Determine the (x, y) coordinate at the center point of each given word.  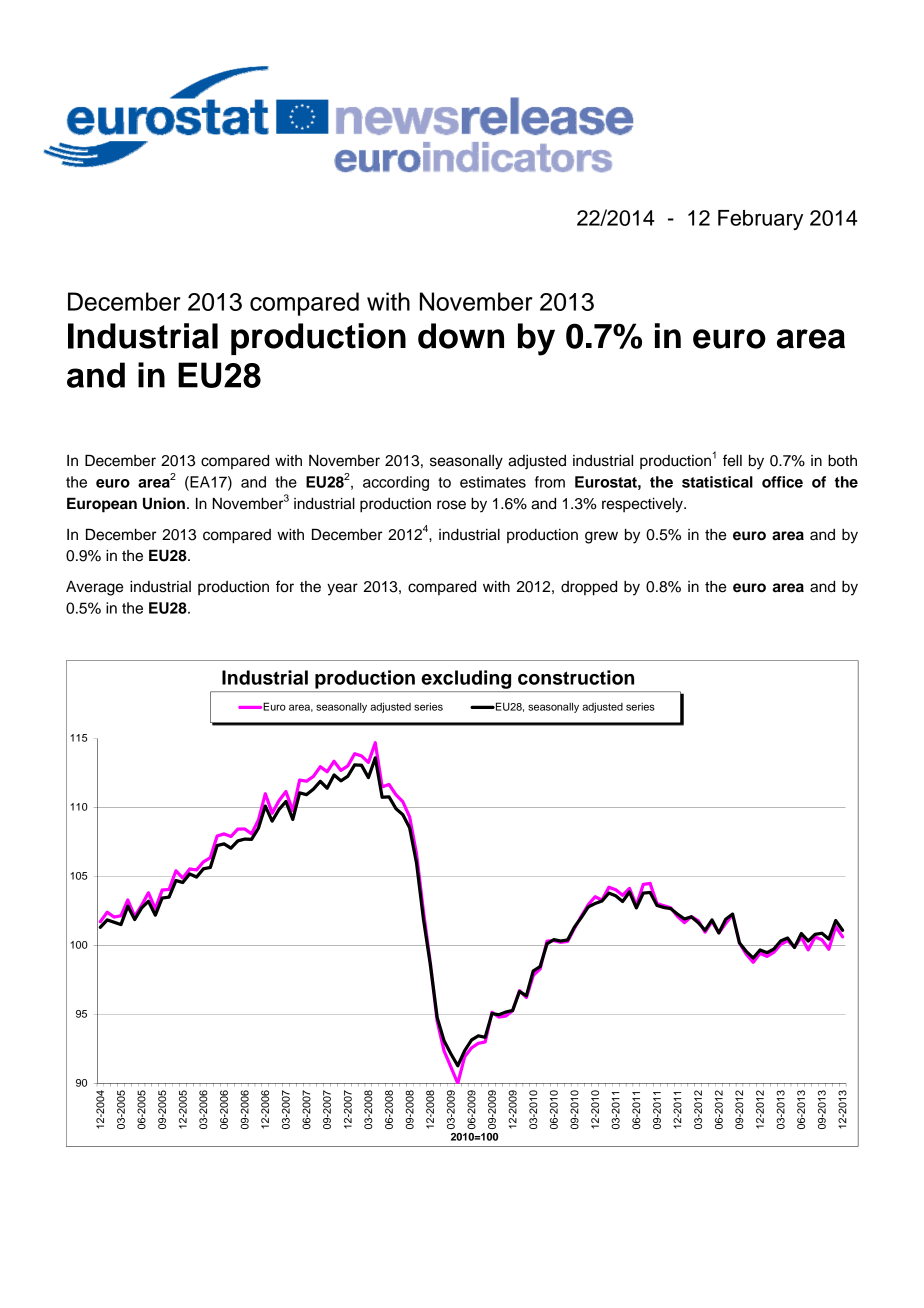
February (760, 220)
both (842, 461)
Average (94, 588)
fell (732, 460)
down (461, 336)
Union (164, 503)
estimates (493, 482)
